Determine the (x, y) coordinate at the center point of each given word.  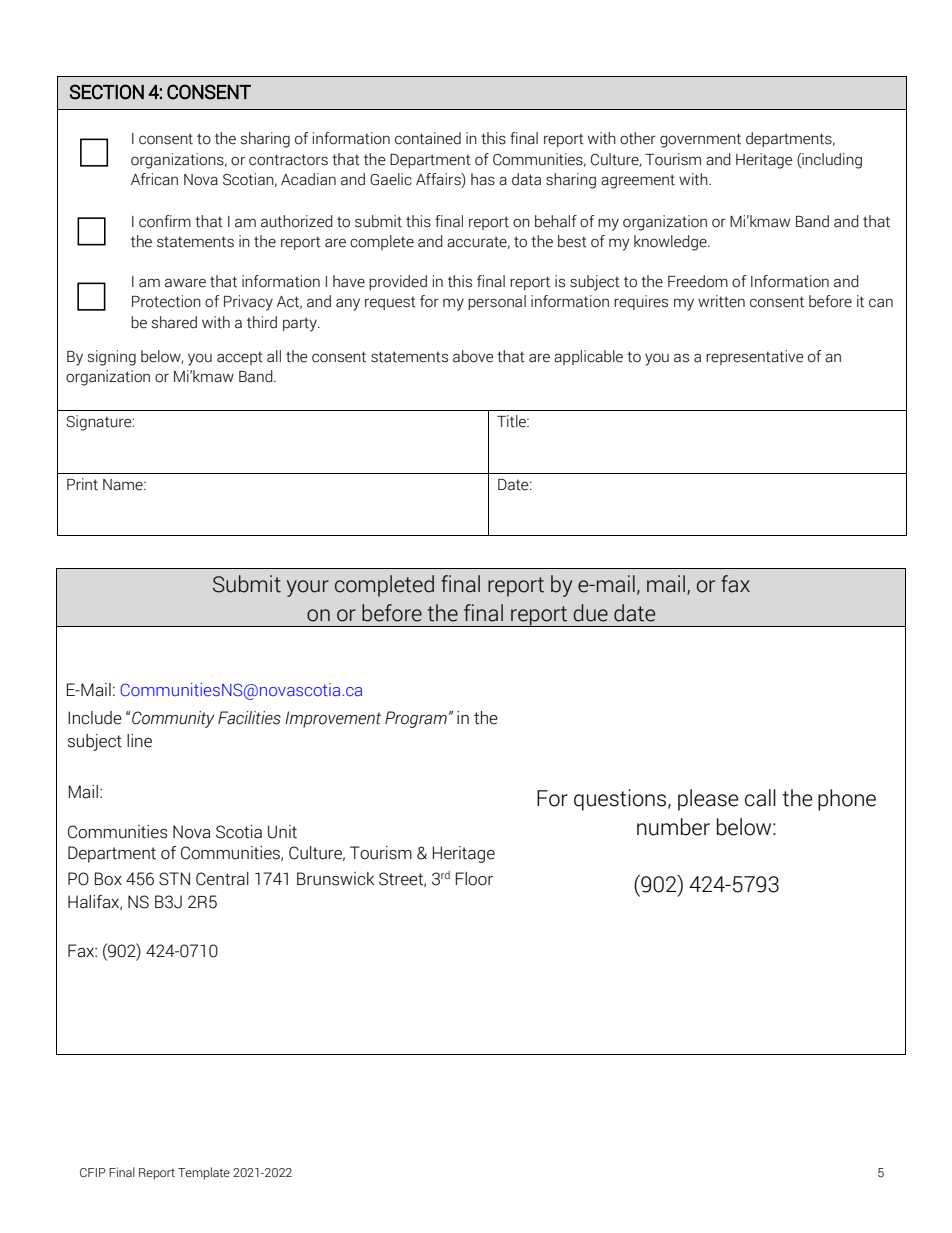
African (154, 179)
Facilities (249, 718)
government (700, 140)
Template (204, 1173)
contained (428, 138)
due (590, 613)
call (760, 798)
